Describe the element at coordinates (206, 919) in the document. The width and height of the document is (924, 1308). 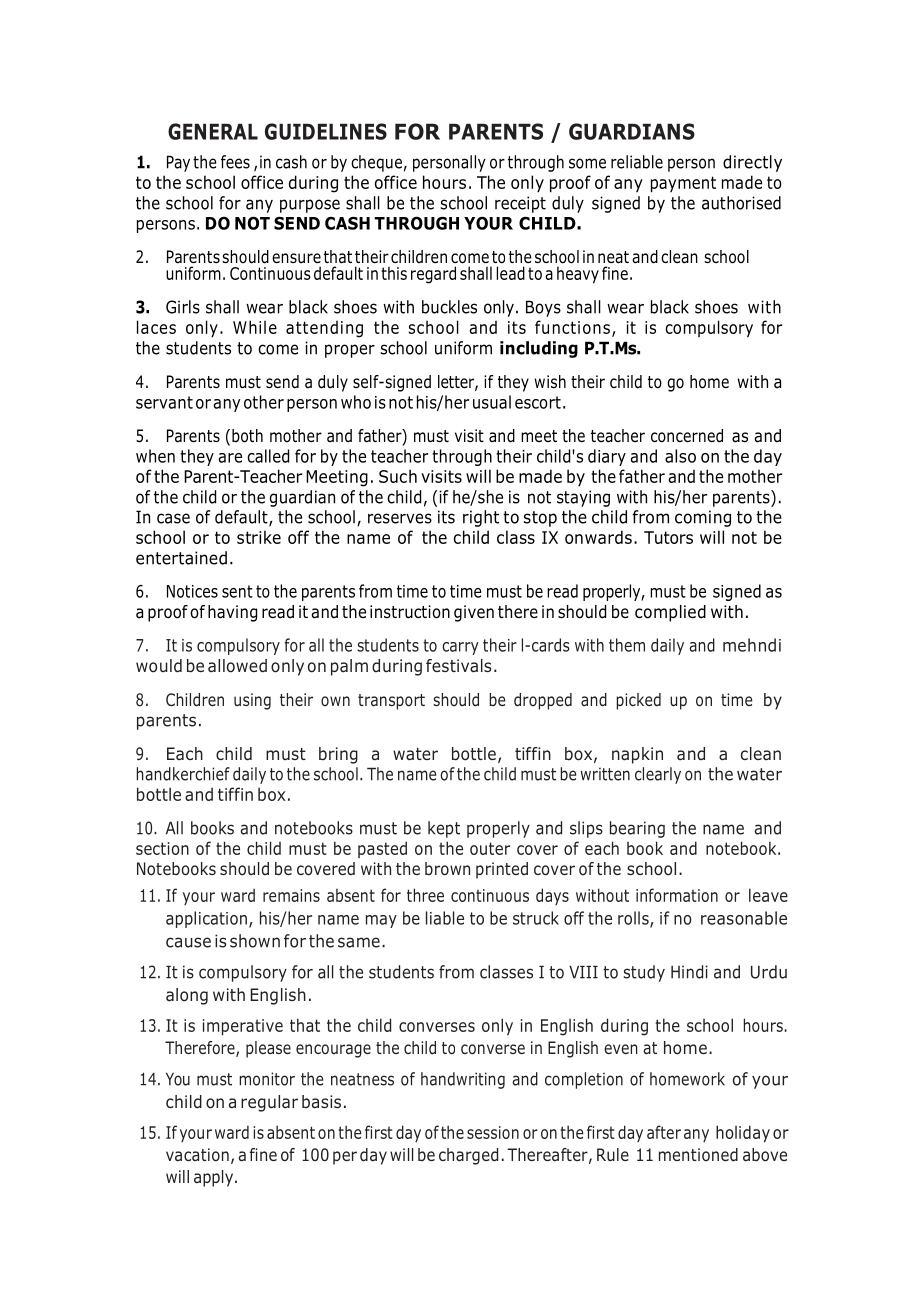
I see `application` at that location.
